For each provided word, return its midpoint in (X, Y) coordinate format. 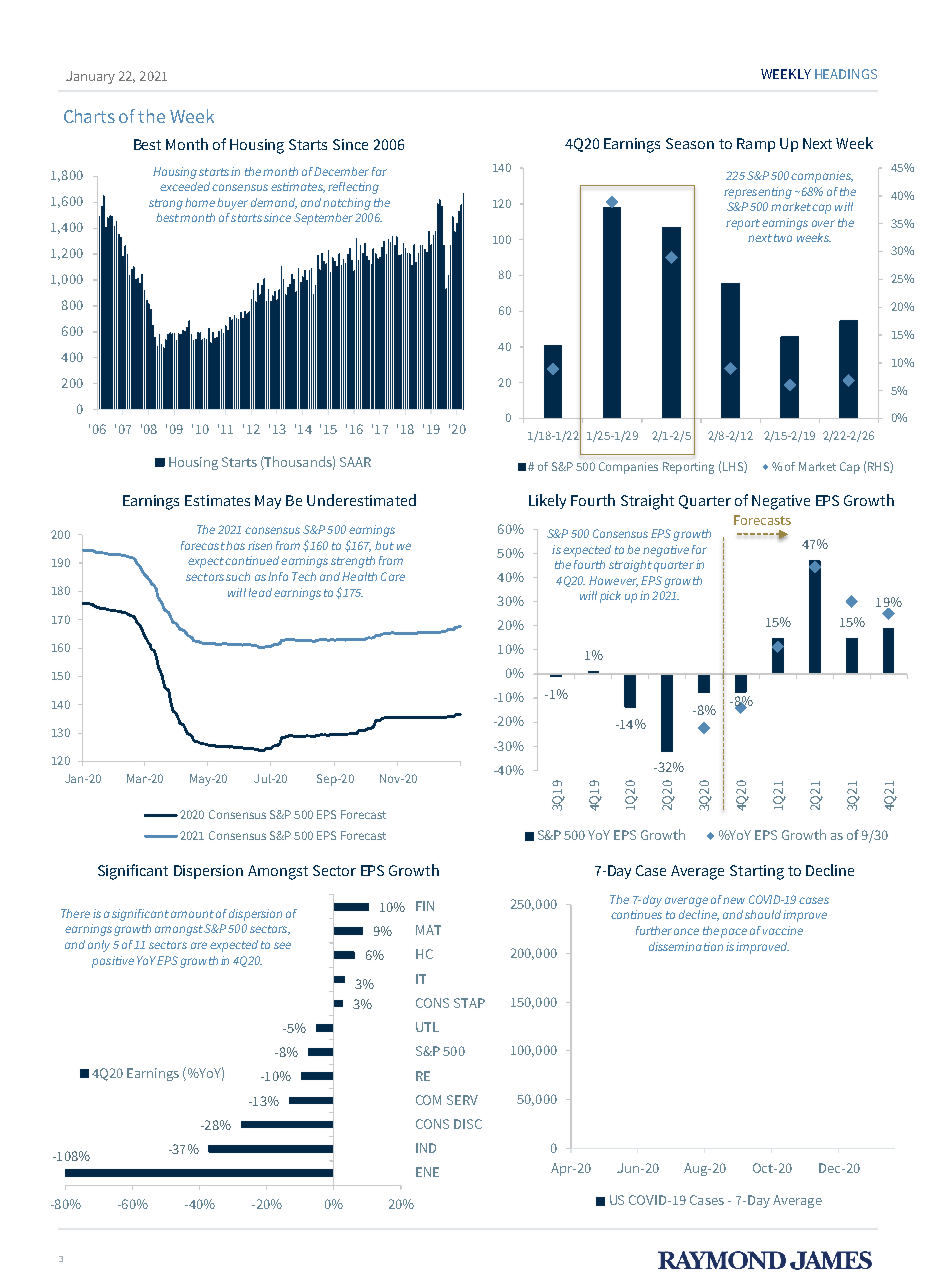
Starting (757, 872)
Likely (547, 501)
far (379, 171)
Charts (89, 116)
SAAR (355, 462)
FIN (425, 906)
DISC (468, 1124)
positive (113, 962)
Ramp (756, 145)
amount (192, 914)
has (235, 545)
